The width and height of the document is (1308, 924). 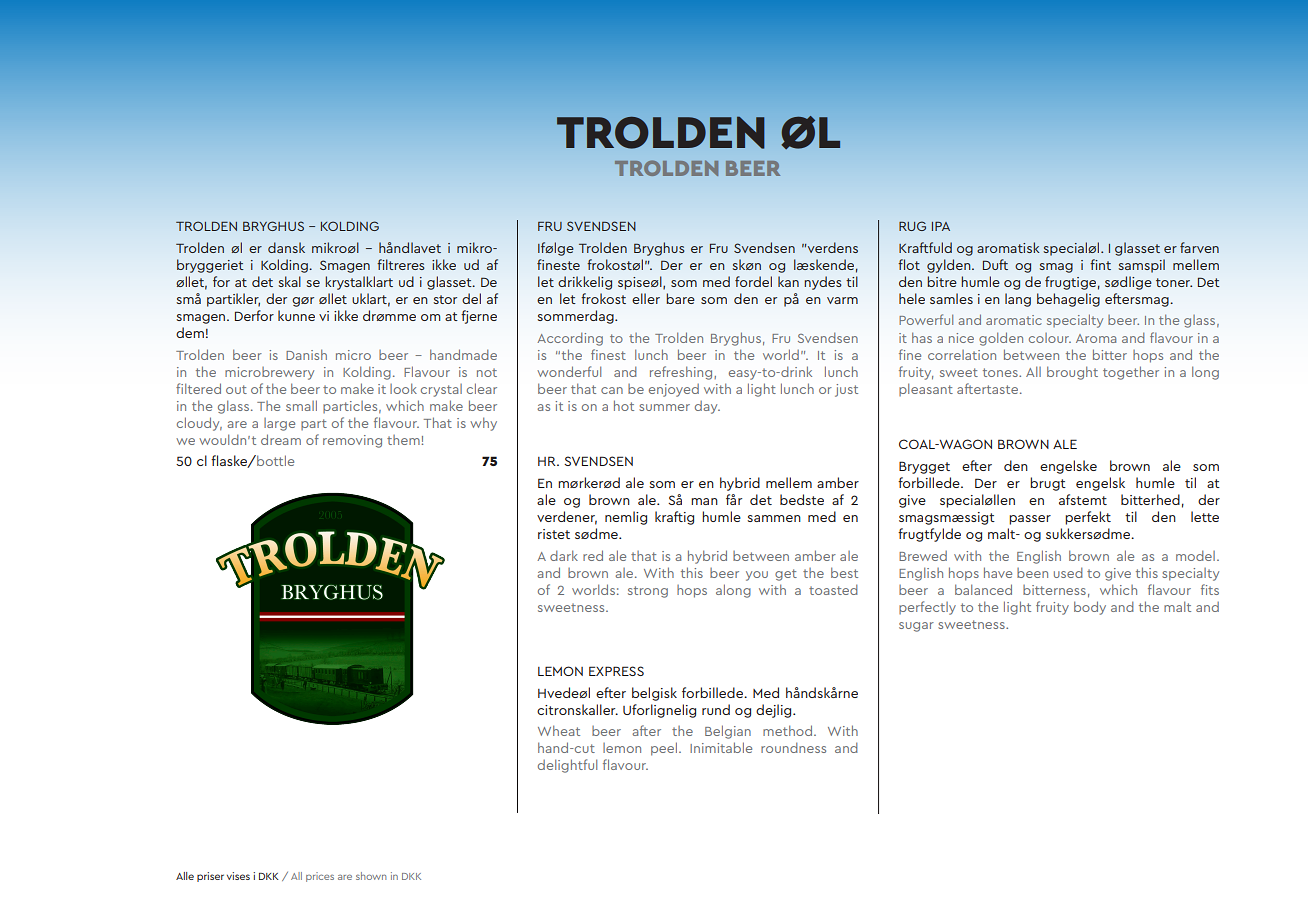 What do you see at coordinates (286, 247) in the document?
I see `dansk` at bounding box center [286, 247].
